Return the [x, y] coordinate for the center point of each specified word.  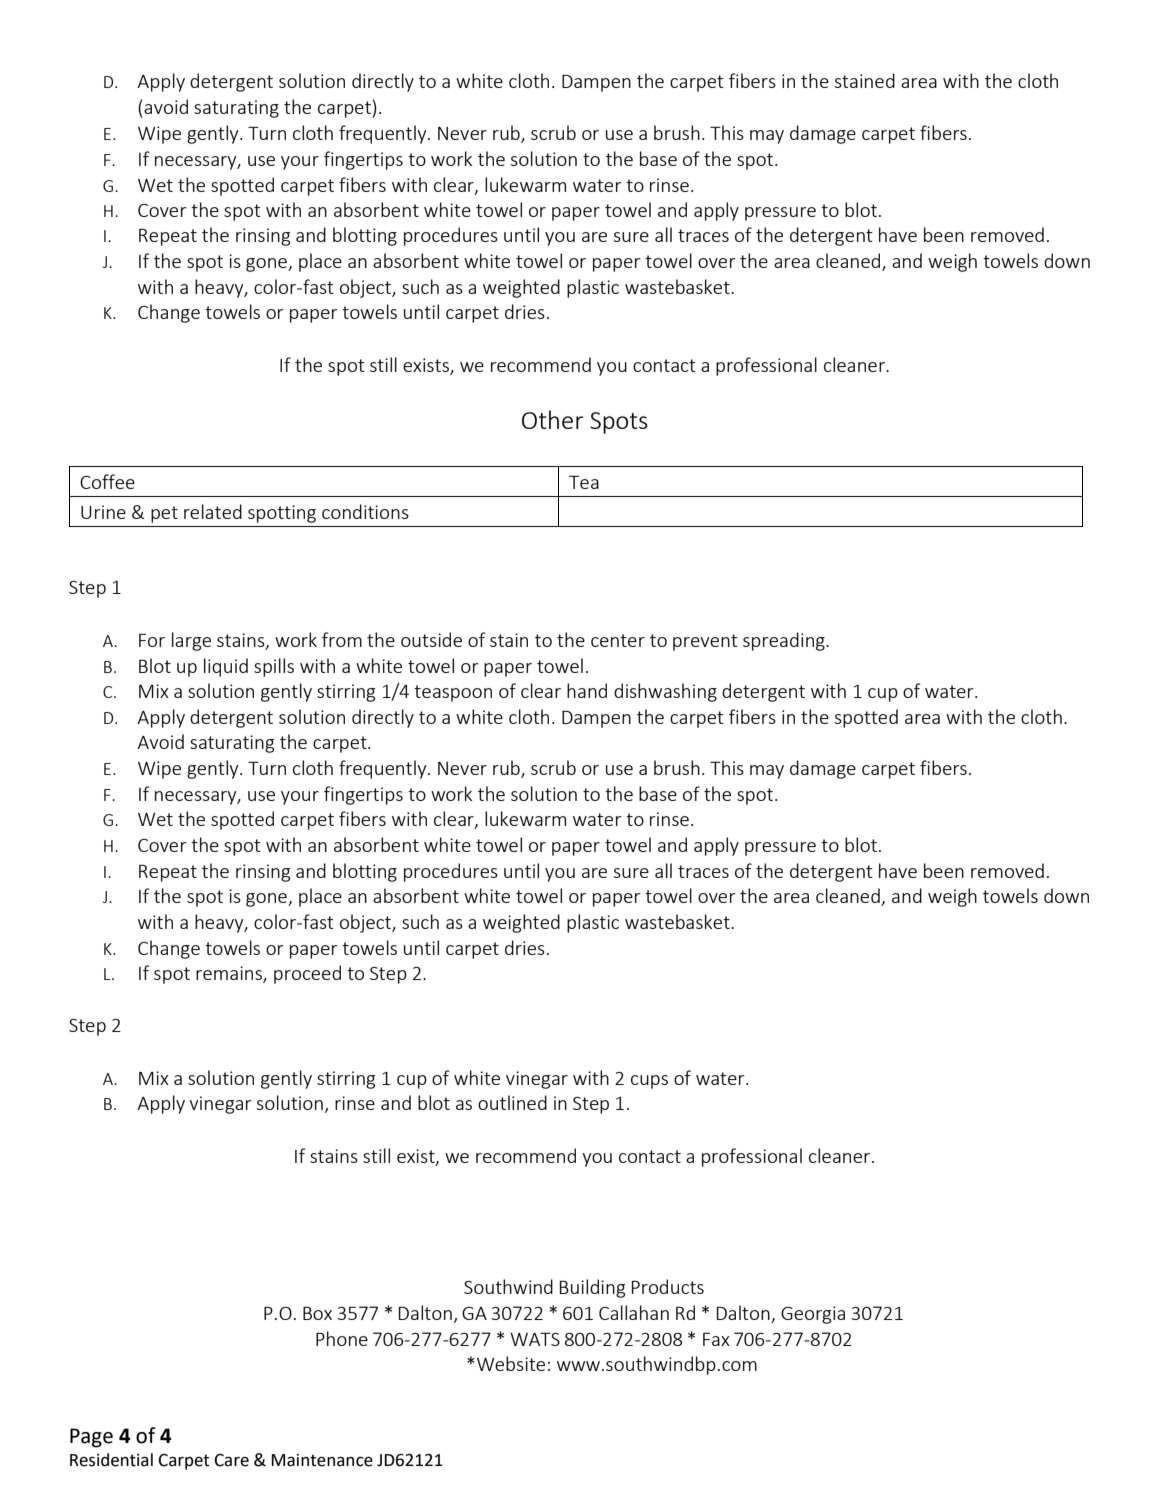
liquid [226, 667]
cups [649, 1082]
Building [593, 1288]
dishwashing [665, 692]
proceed [307, 974]
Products [668, 1286]
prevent [705, 642]
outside [431, 639]
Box [317, 1313]
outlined [512, 1102]
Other [553, 419]
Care [231, 1460]
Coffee [107, 481]
